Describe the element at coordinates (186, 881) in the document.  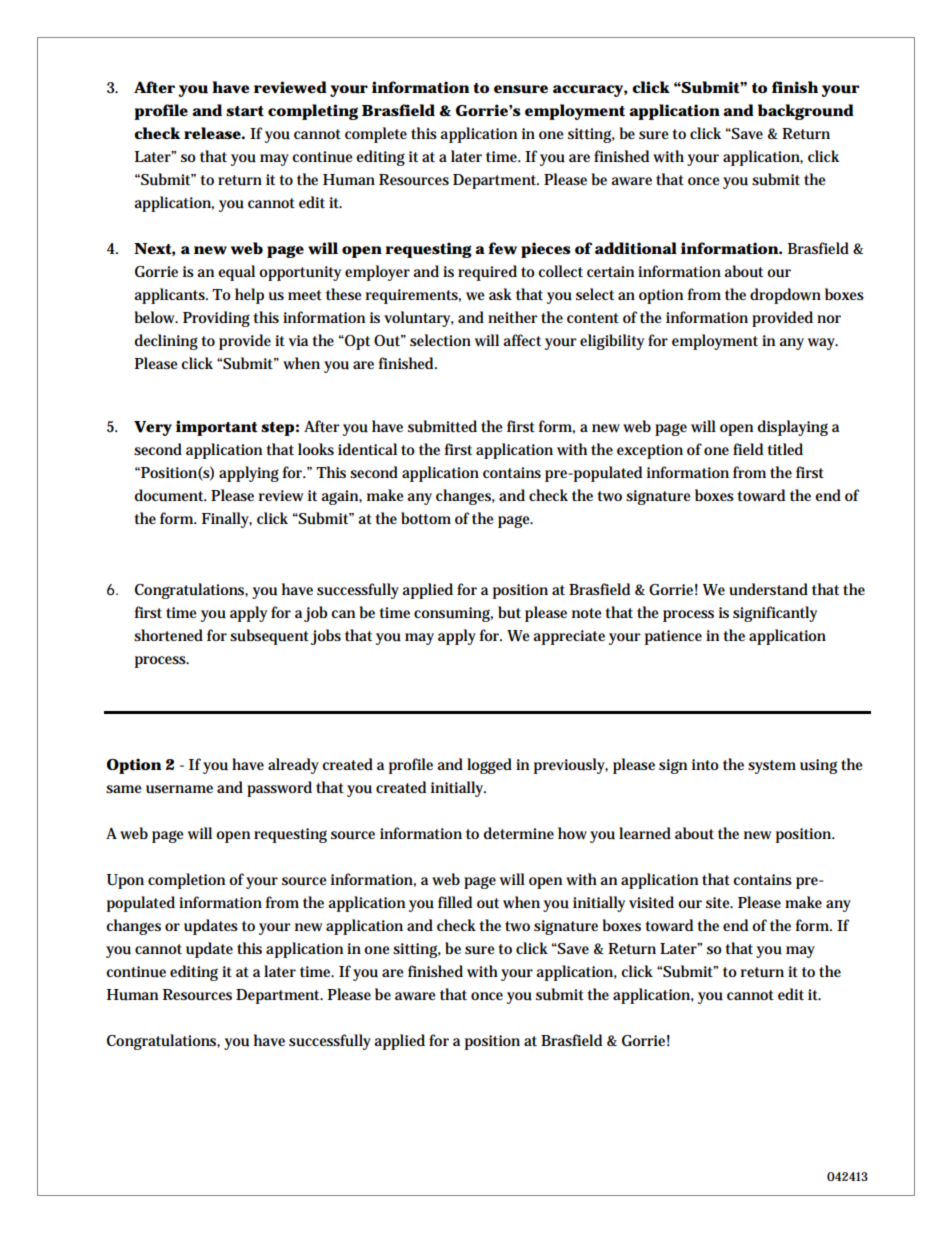
I see `completion` at that location.
